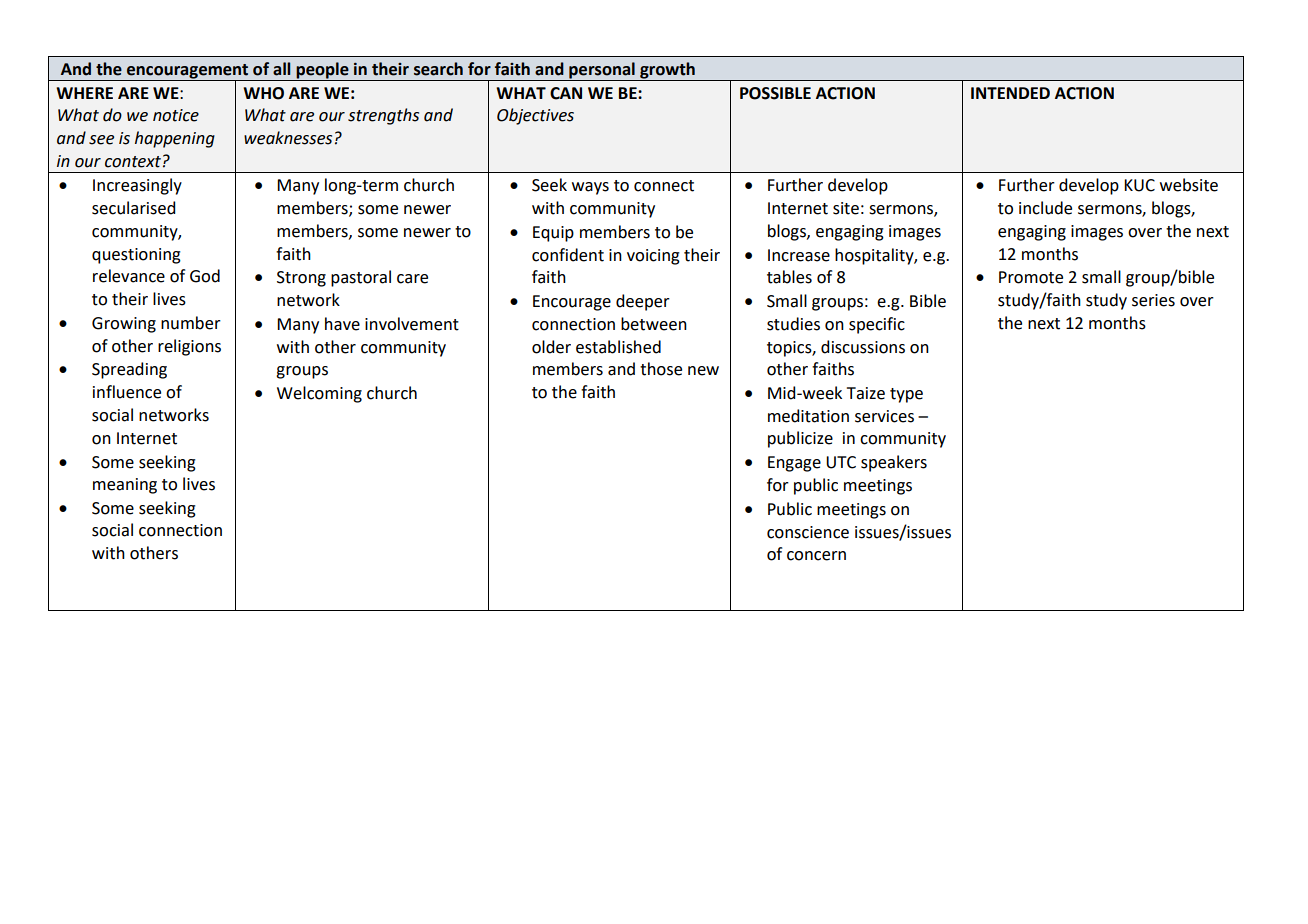  Describe the element at coordinates (816, 556) in the document. I see `concern` at that location.
